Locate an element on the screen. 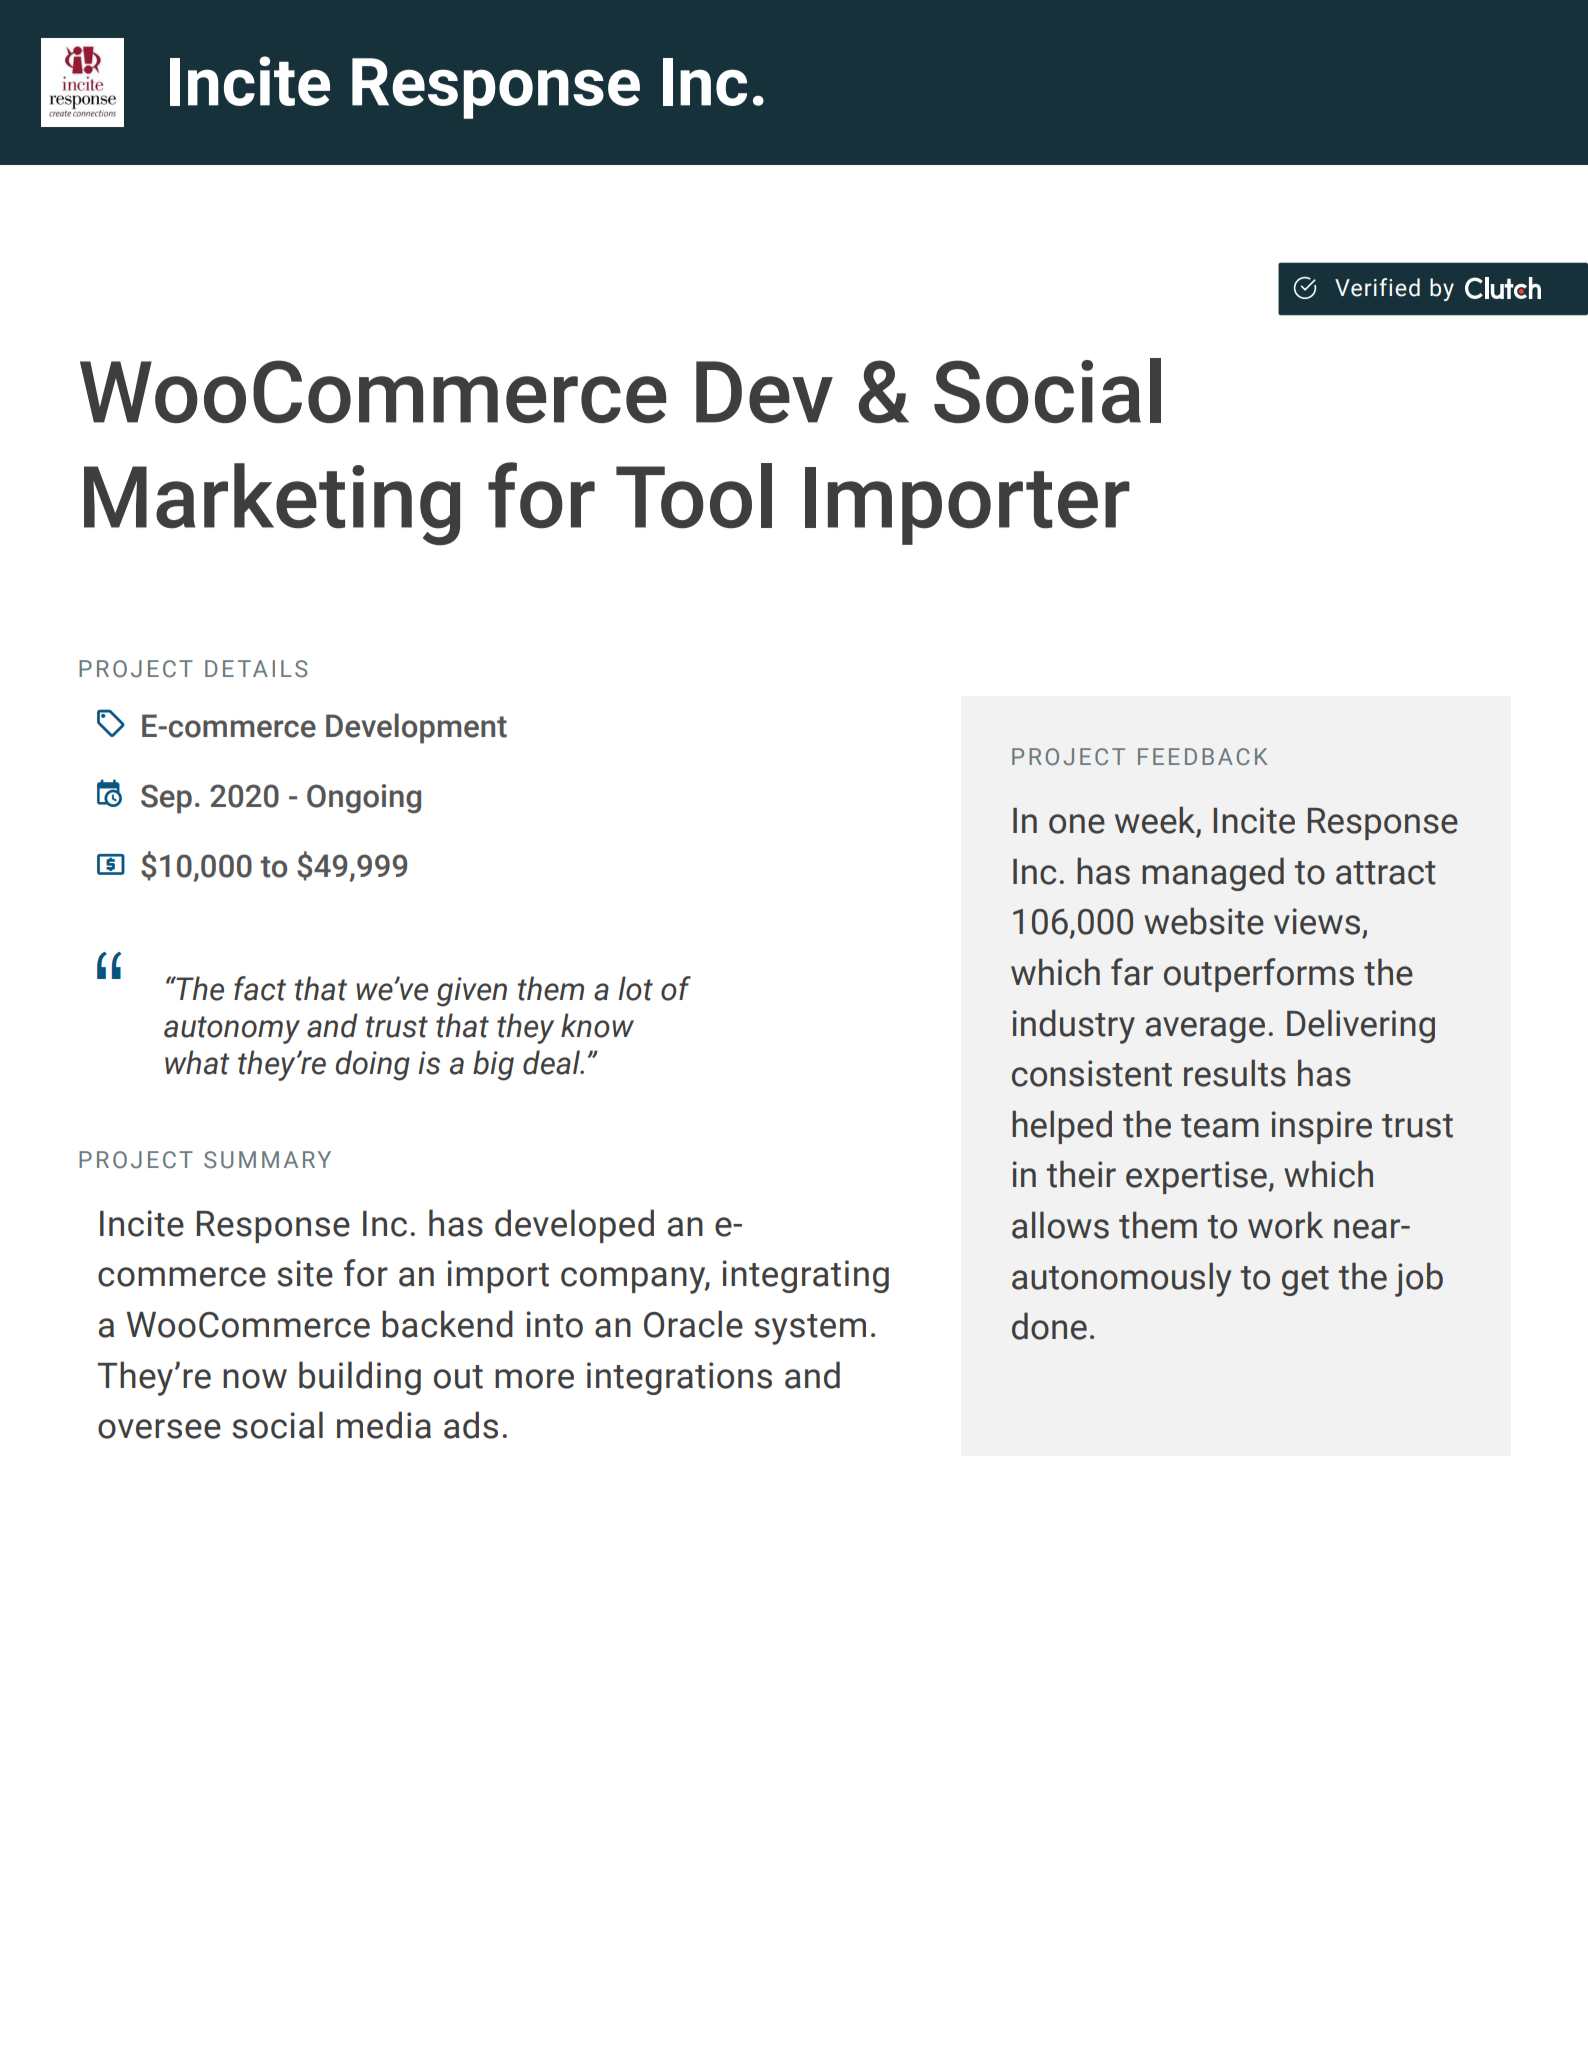 The image size is (1588, 2055). team is located at coordinates (1220, 1126).
